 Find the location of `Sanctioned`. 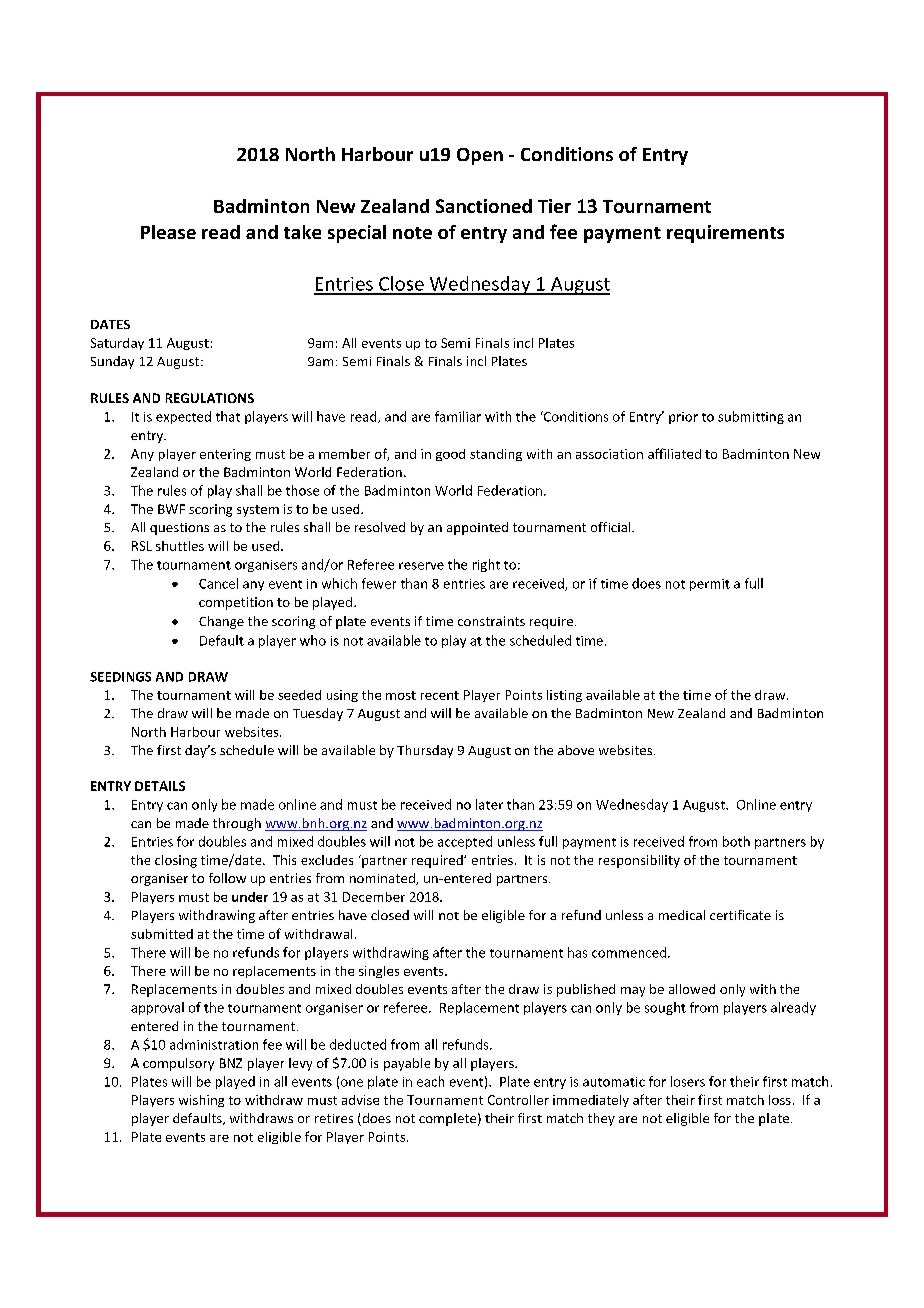

Sanctioned is located at coordinates (484, 206).
